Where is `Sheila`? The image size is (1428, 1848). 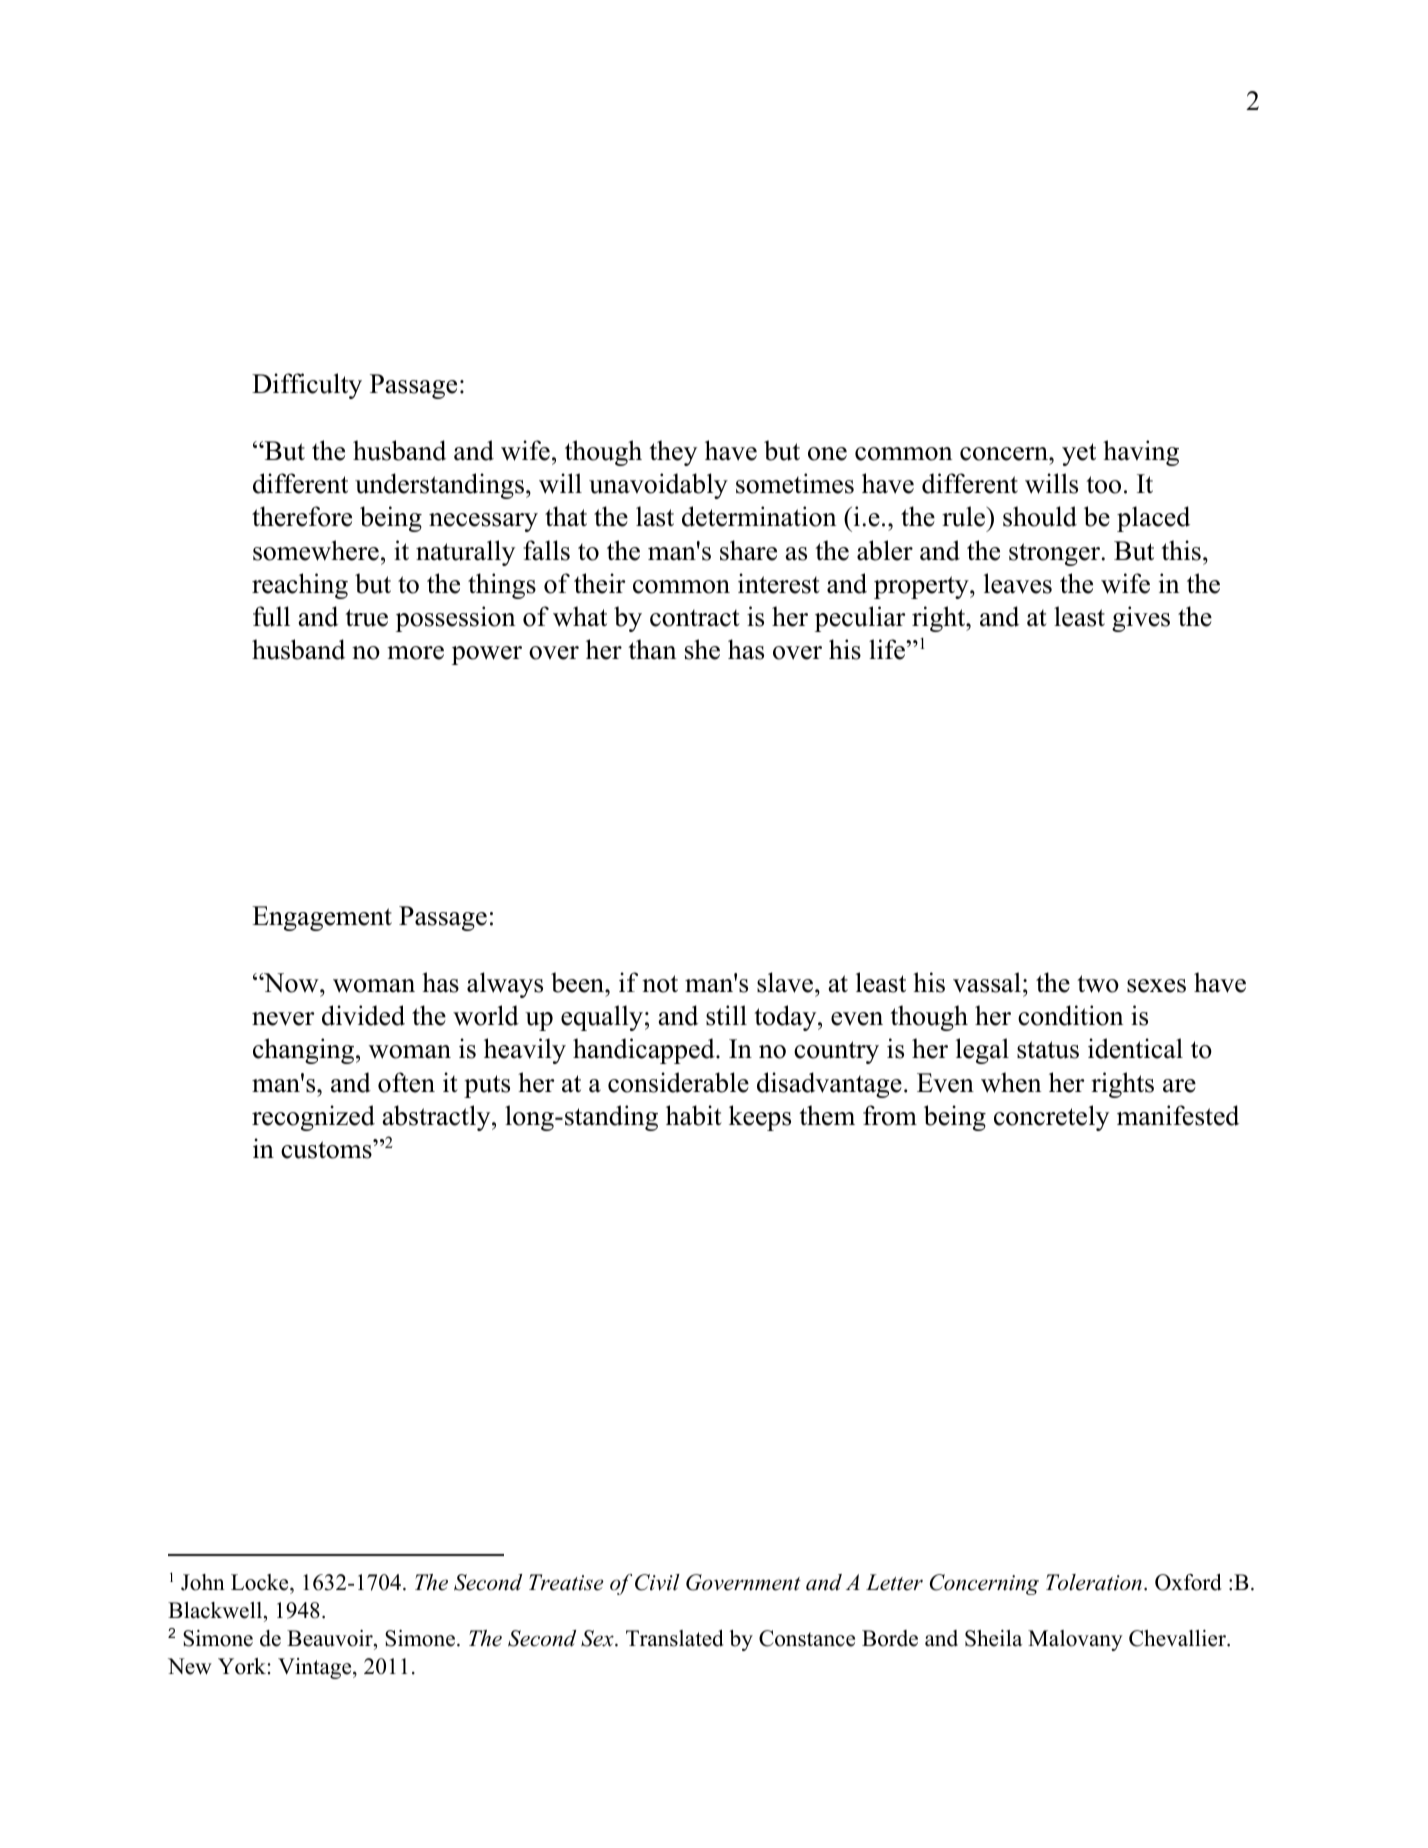 Sheila is located at coordinates (993, 1638).
